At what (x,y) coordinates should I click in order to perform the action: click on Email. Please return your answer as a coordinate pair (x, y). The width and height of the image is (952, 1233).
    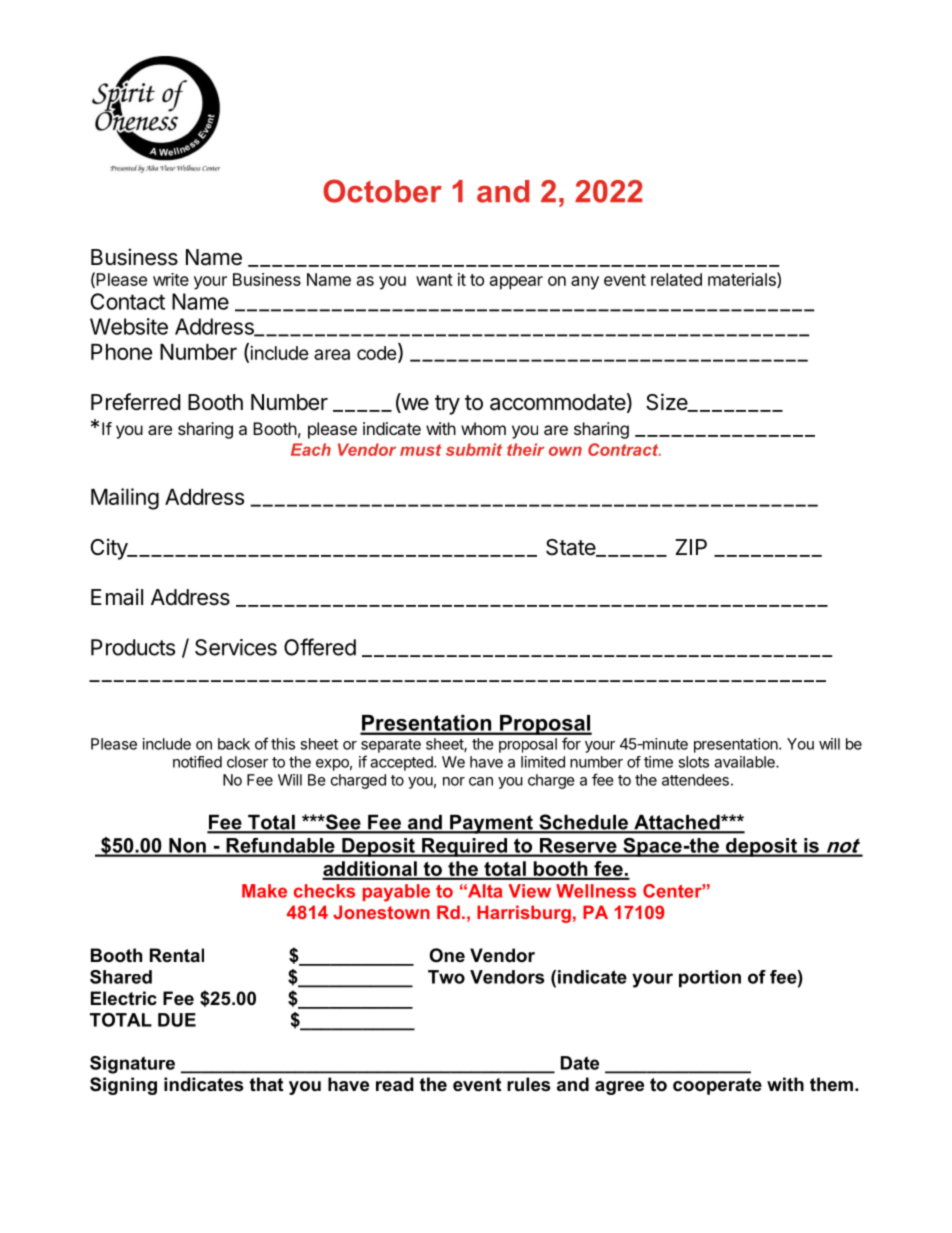
    Looking at the image, I should click on (117, 597).
